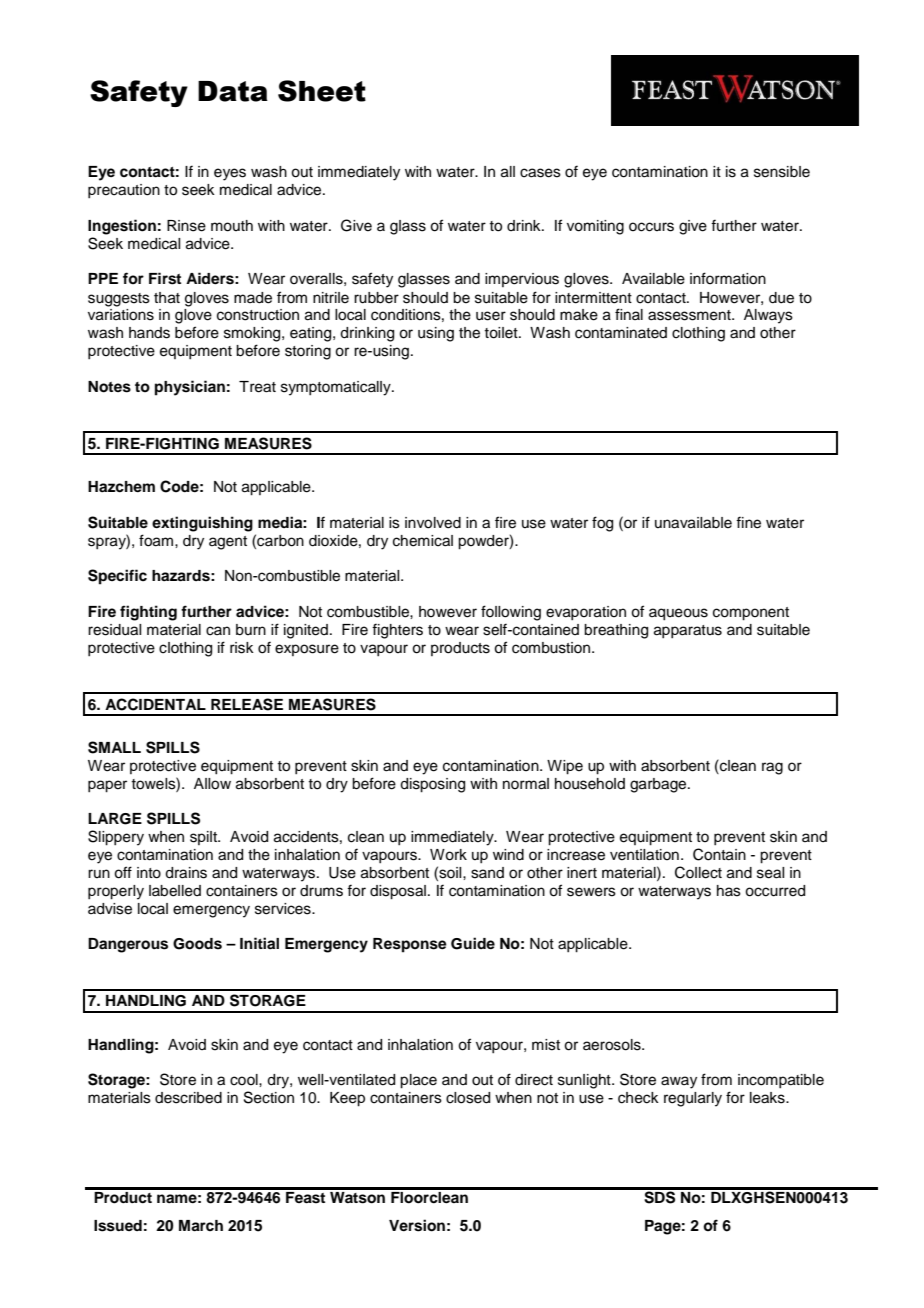  I want to click on fine, so click(748, 522).
